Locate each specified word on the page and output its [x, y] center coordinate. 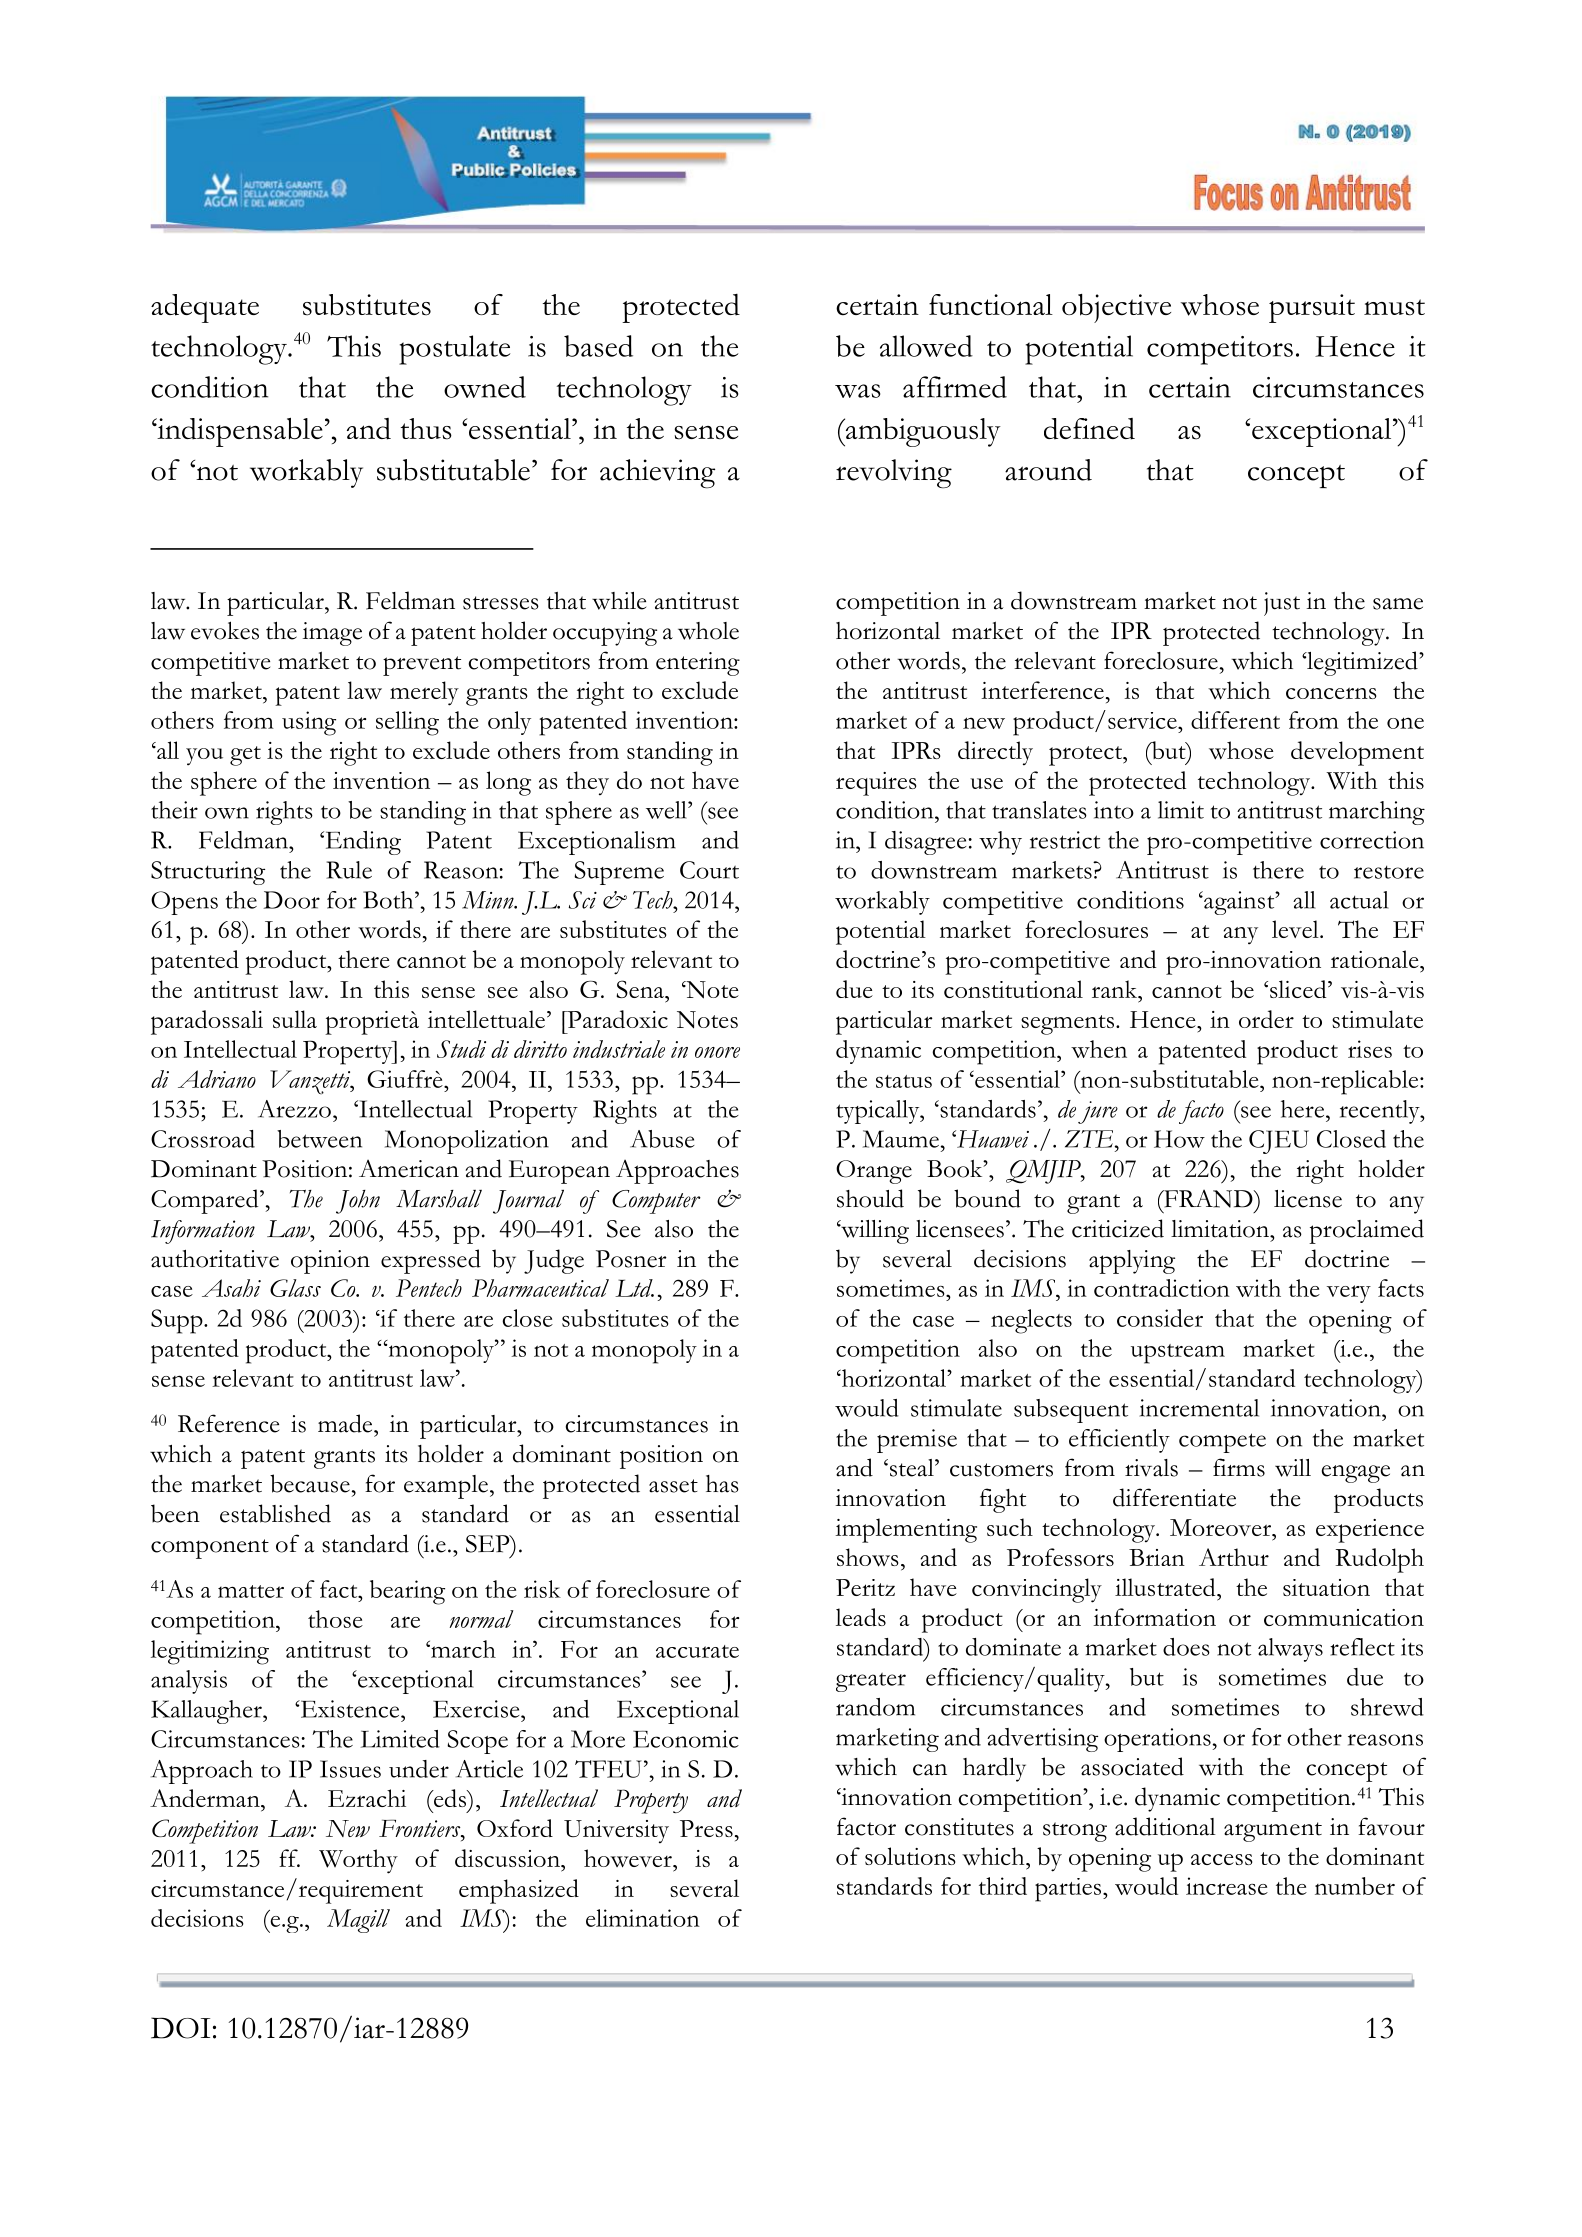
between [319, 1139]
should [870, 1198]
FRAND [1208, 1199]
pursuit [1312, 308]
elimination [643, 1918]
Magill [358, 1921]
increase [1227, 1886]
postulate [454, 350]
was [858, 391]
